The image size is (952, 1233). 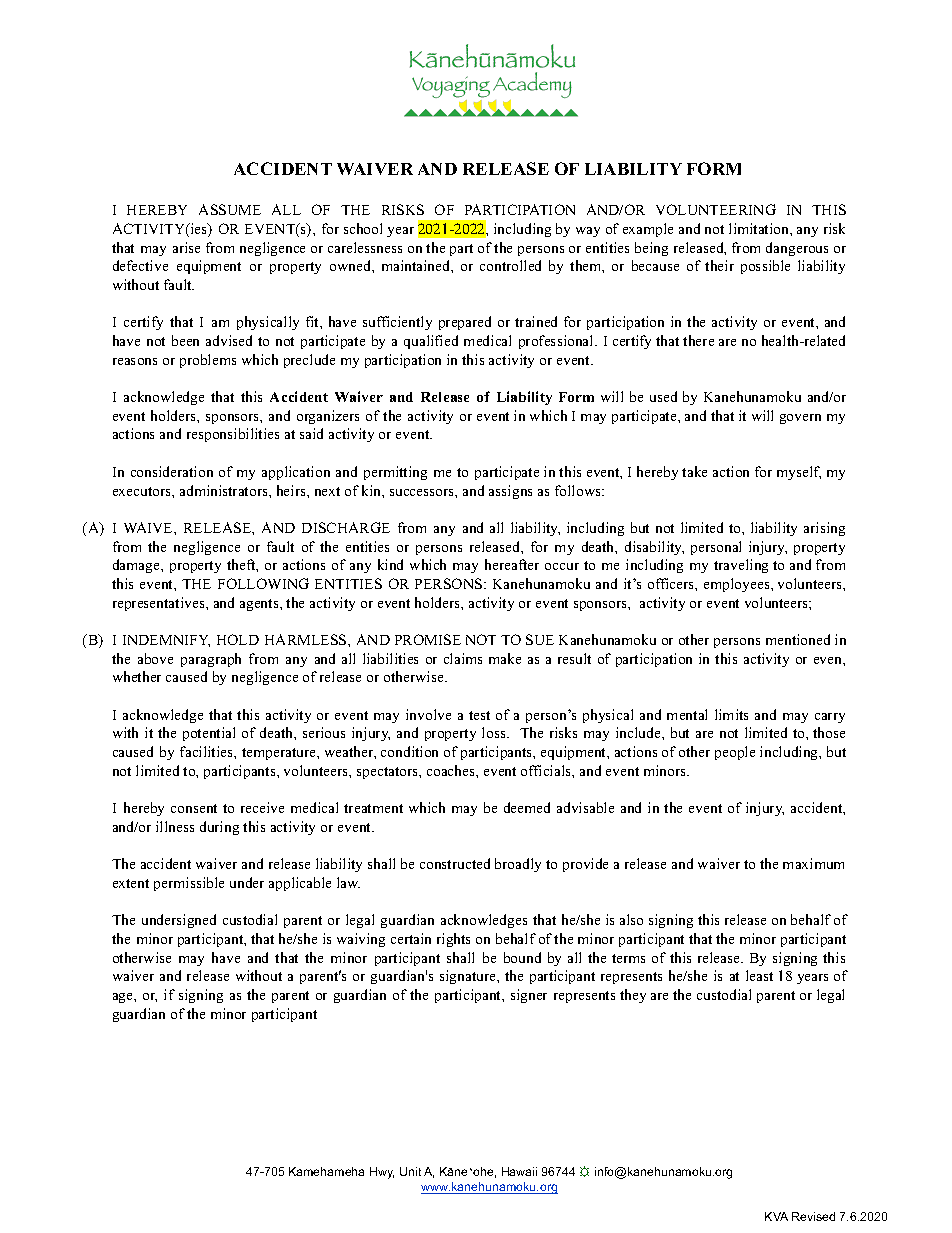 What do you see at coordinates (731, 714) in the screenshot?
I see `limits` at bounding box center [731, 714].
